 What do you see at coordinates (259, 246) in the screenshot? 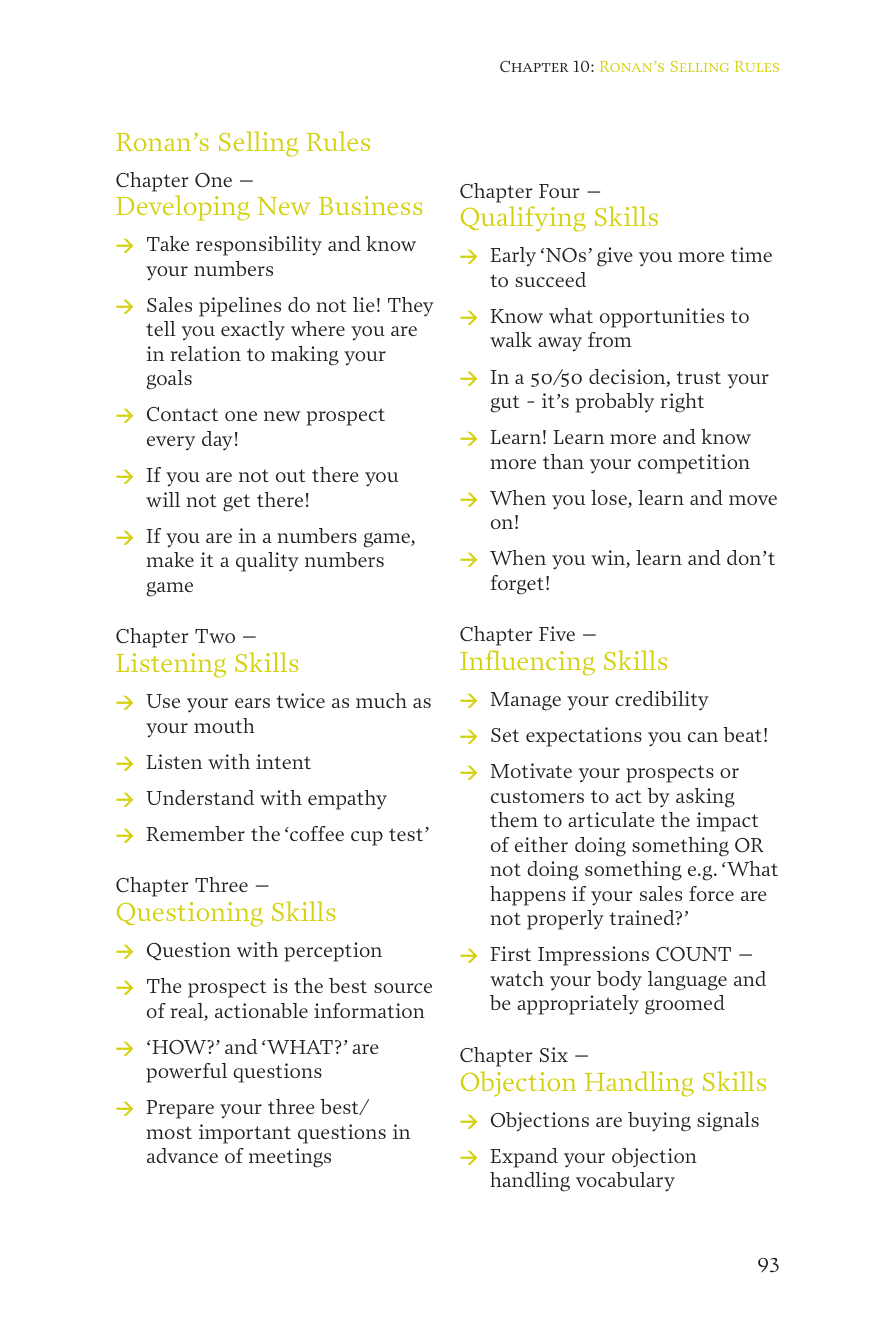
I see `responsibility` at bounding box center [259, 246].
